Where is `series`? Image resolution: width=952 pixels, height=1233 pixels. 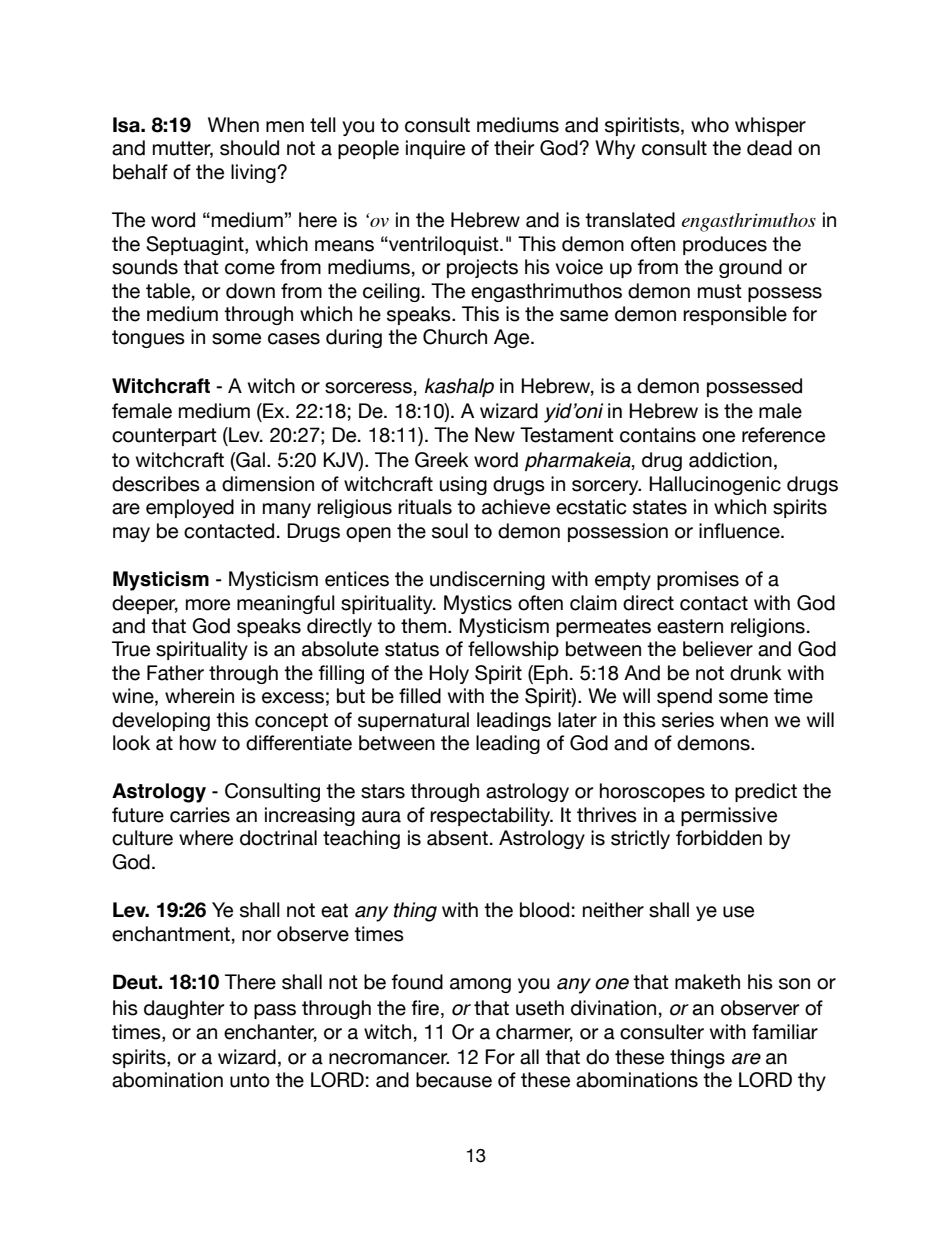
series is located at coordinates (688, 720).
